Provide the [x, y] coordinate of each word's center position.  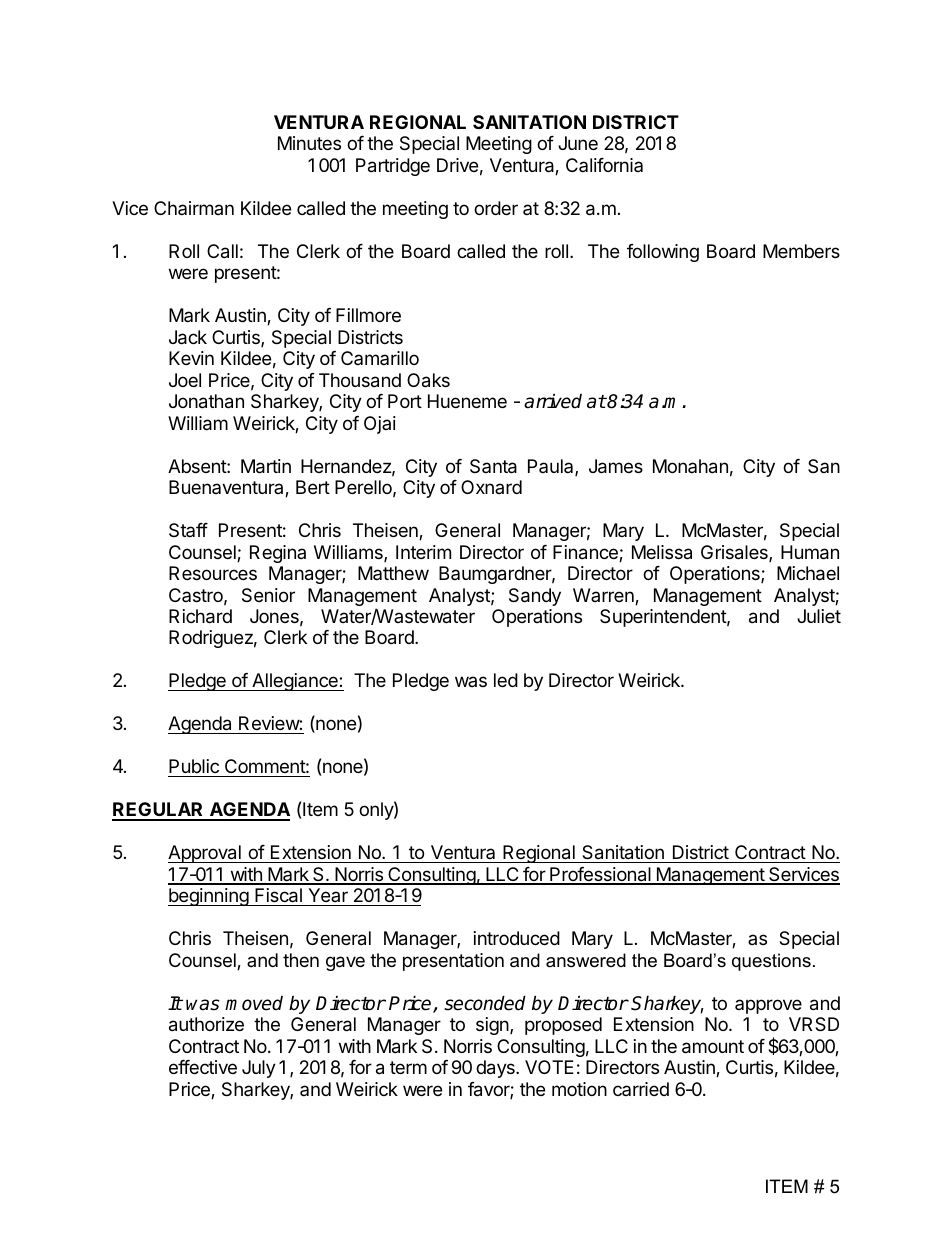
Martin [266, 466]
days [496, 1069]
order [496, 208]
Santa [493, 466]
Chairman [194, 208]
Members [801, 251]
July [259, 1069]
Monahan [690, 466]
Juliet [819, 616]
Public [194, 768]
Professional [600, 875]
